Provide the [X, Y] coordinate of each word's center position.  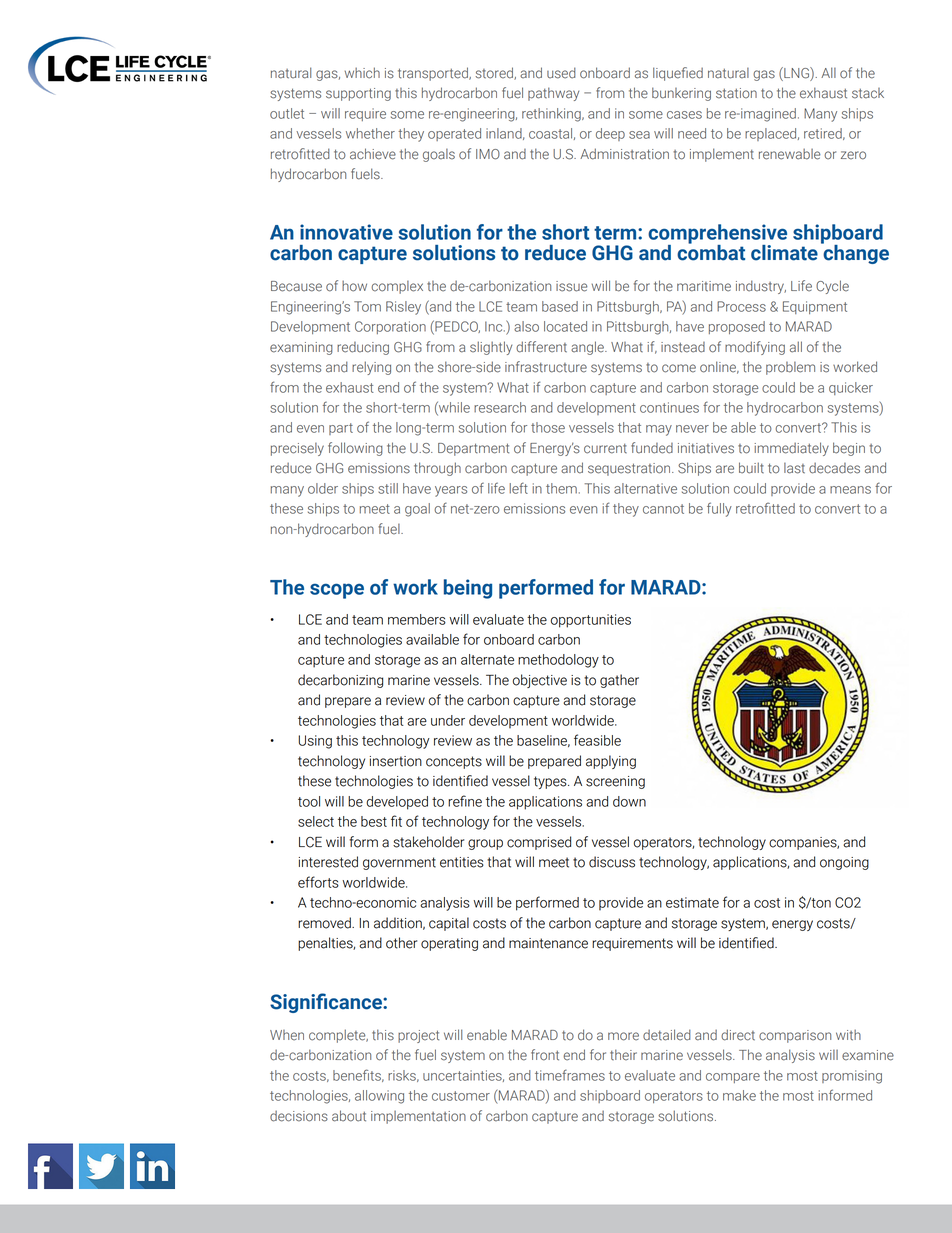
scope [337, 591]
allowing [379, 1097]
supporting [358, 94]
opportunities [591, 621]
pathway [553, 94]
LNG [796, 73]
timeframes [570, 1075]
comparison [795, 1036]
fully [719, 509]
